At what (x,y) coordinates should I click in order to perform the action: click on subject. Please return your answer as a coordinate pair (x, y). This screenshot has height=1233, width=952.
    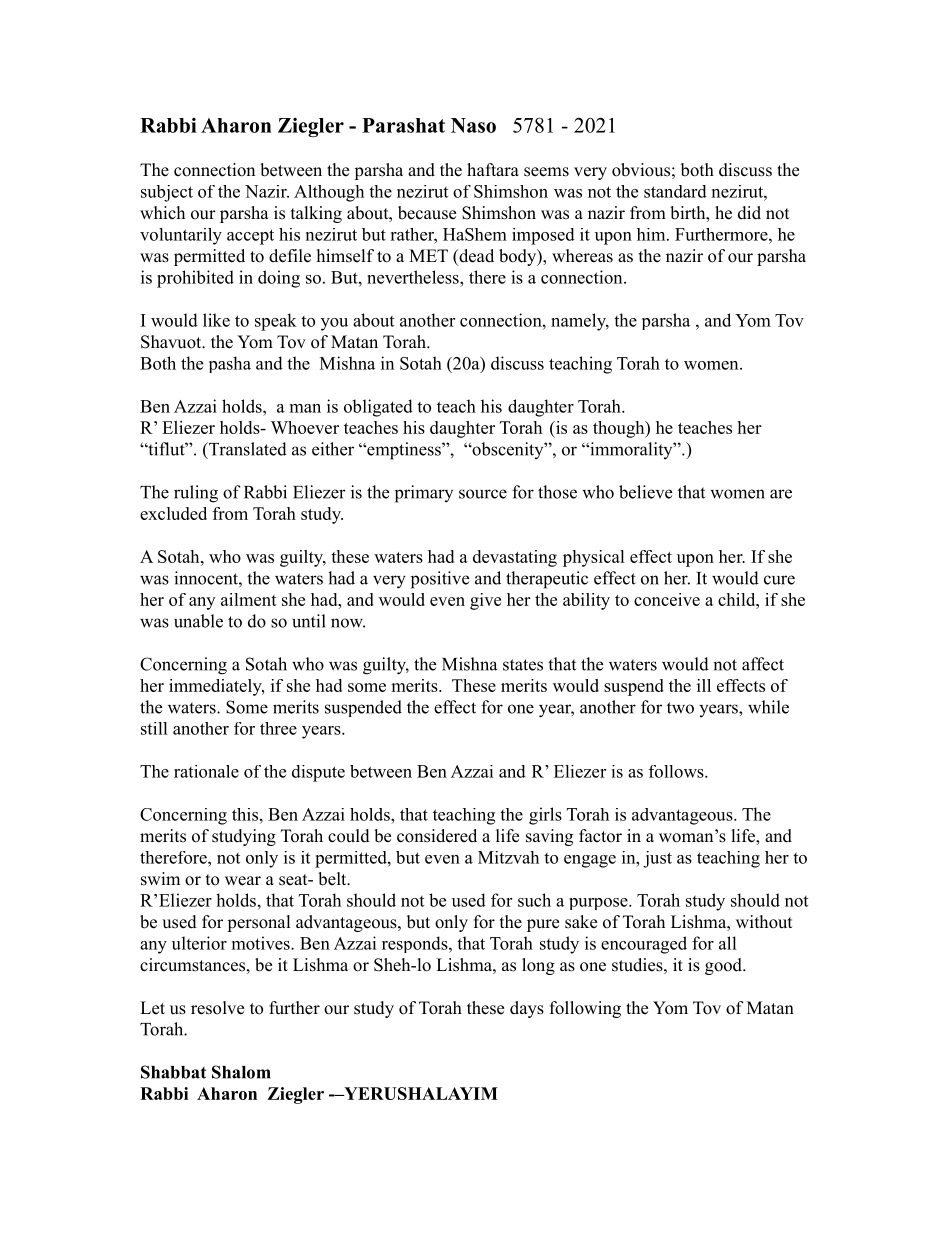
    Looking at the image, I should click on (167, 193).
